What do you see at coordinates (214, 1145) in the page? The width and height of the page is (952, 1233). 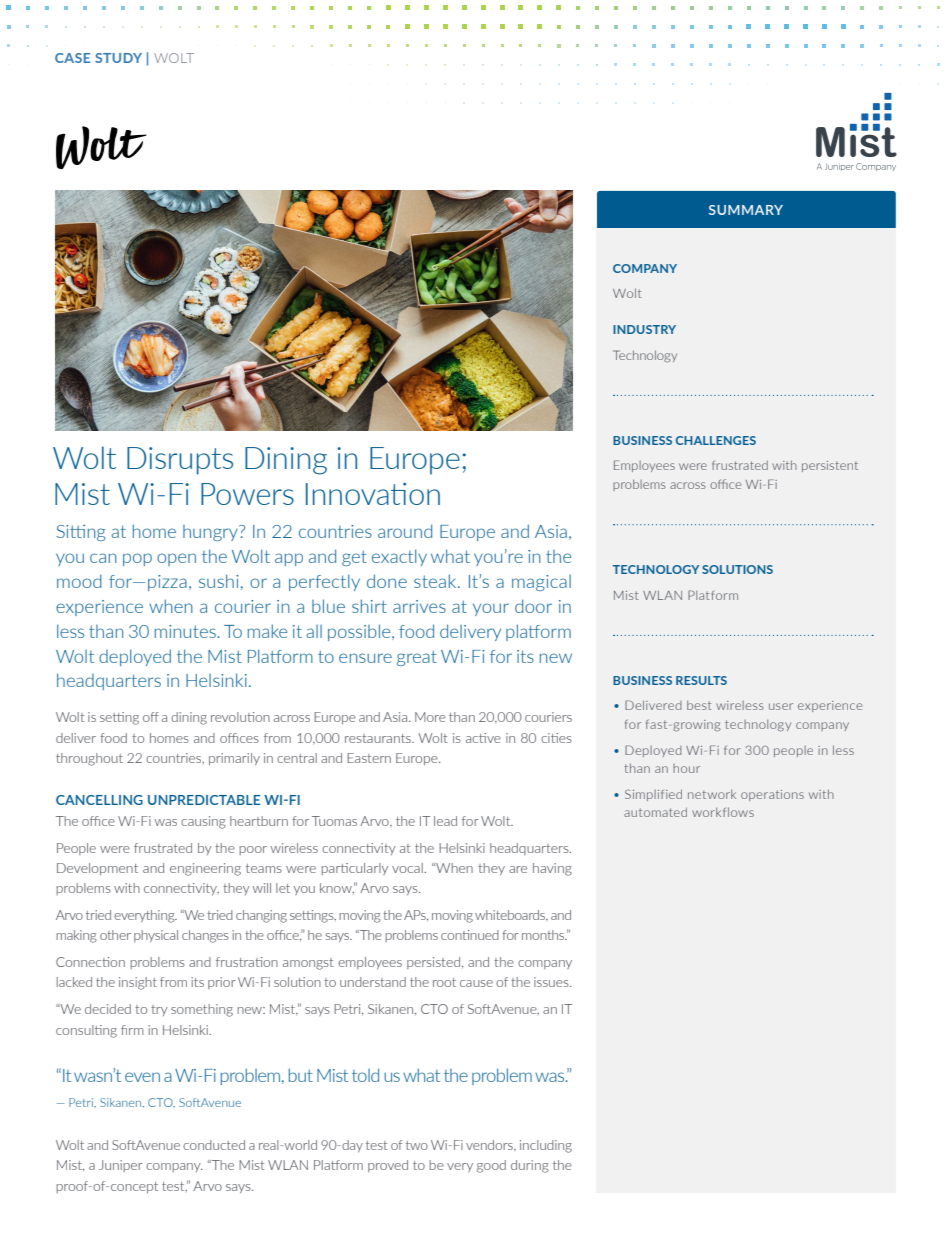 I see `conducted` at bounding box center [214, 1145].
